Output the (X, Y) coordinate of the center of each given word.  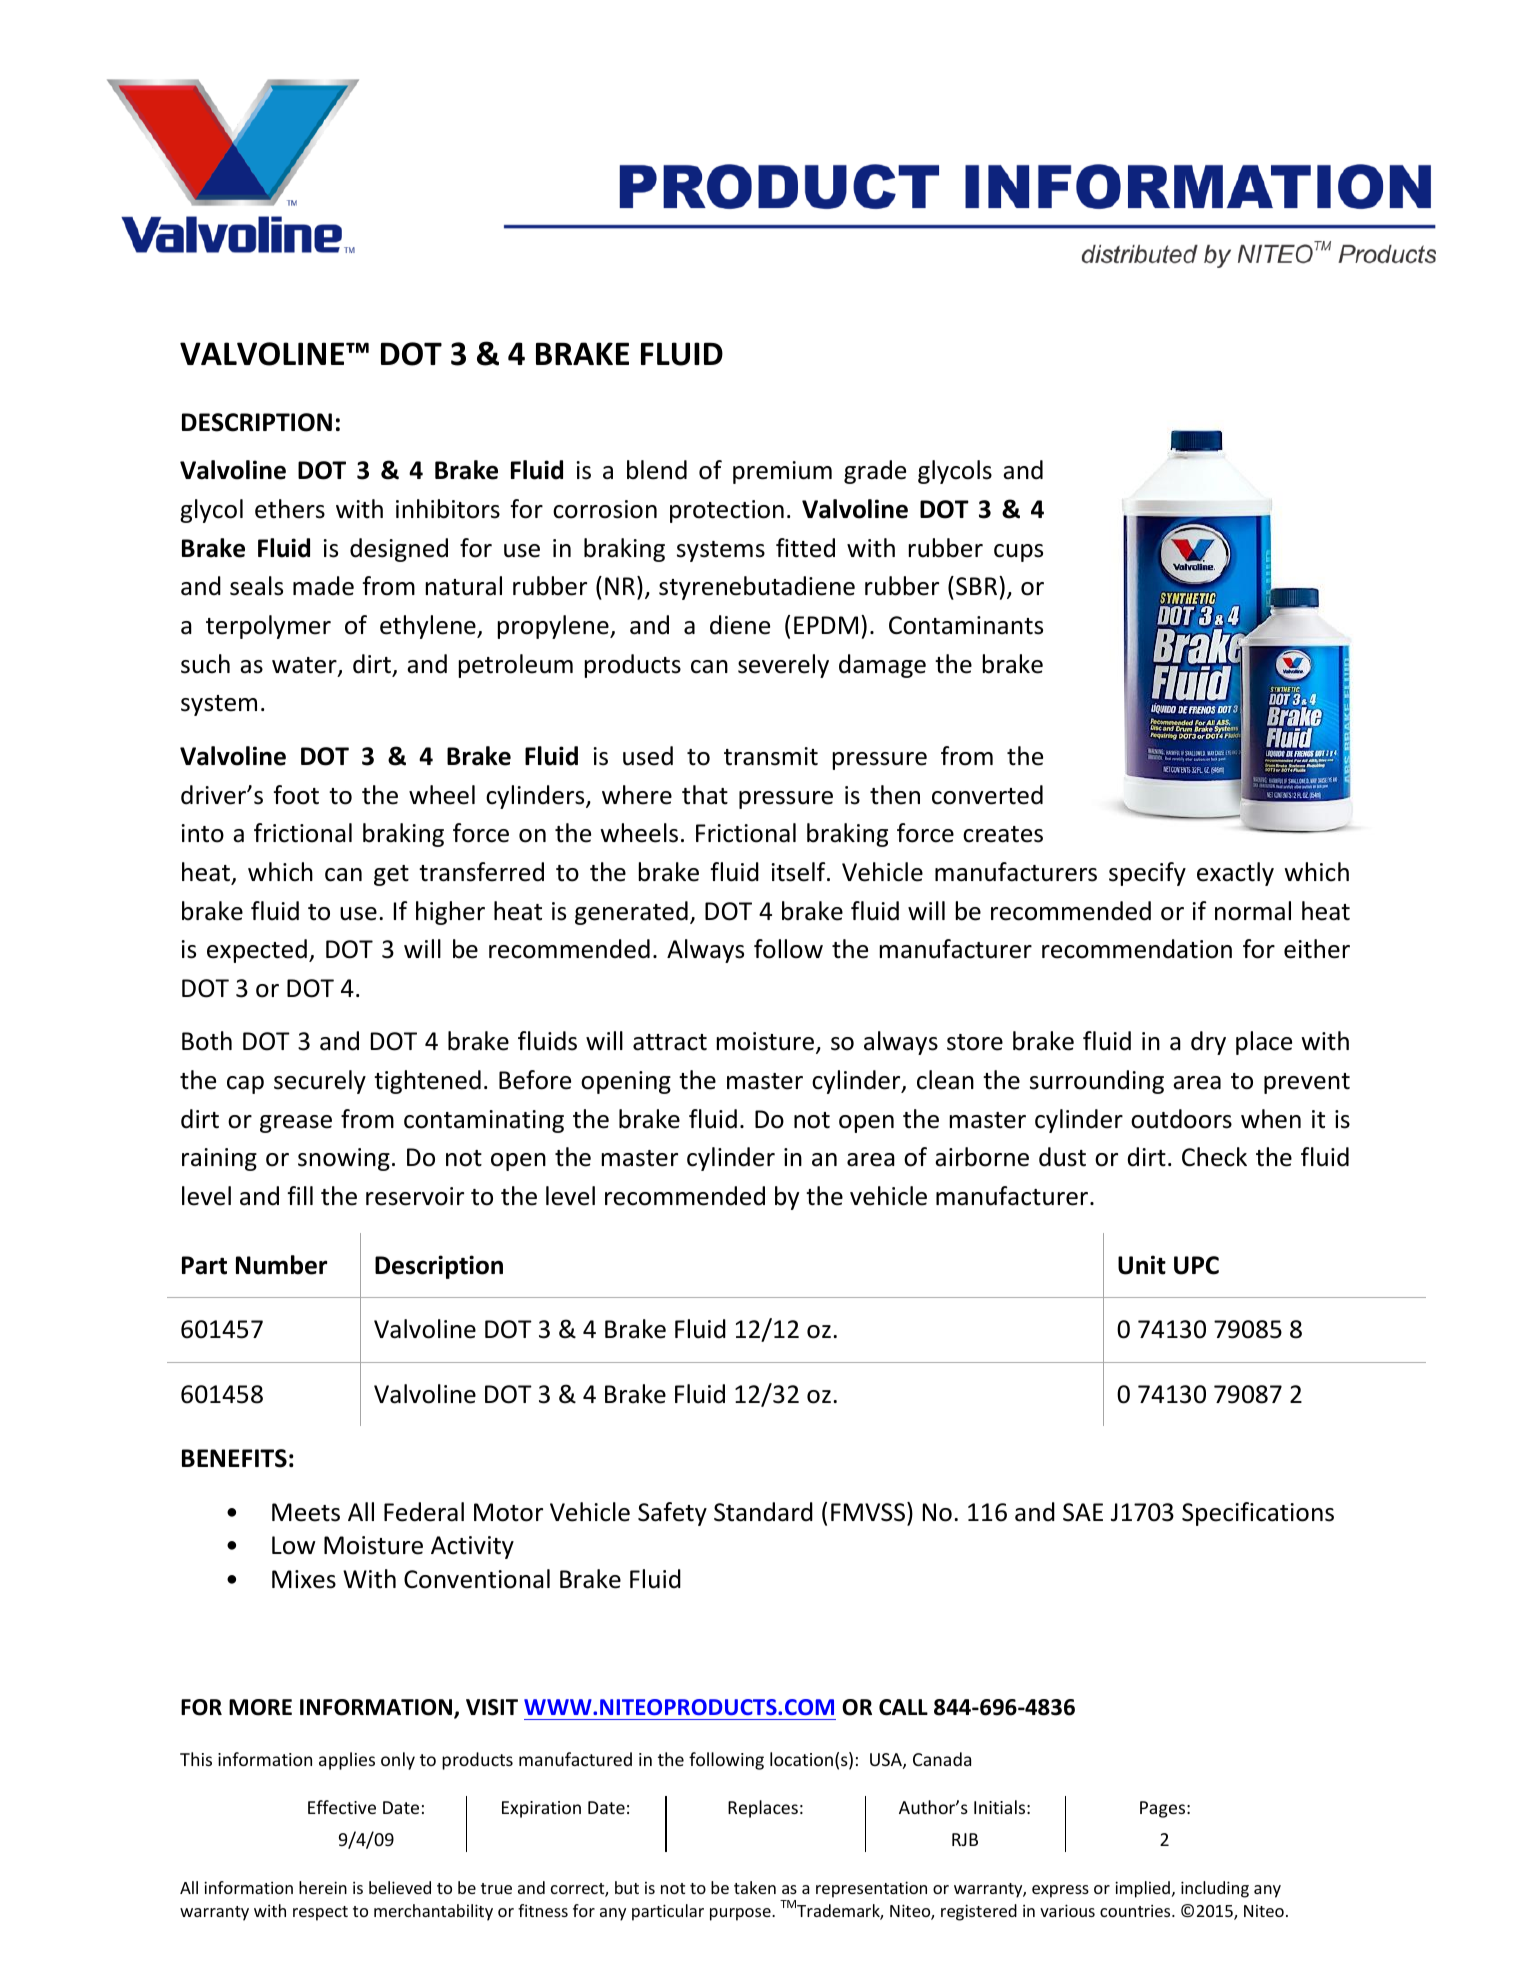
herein (323, 1887)
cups (1018, 553)
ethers (290, 509)
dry (1208, 1043)
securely (320, 1082)
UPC (1196, 1265)
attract (670, 1042)
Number (281, 1265)
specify (1147, 874)
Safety (672, 1514)
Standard (763, 1512)
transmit (771, 756)
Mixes (304, 1579)
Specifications (1258, 1514)
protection (727, 511)
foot (296, 795)
